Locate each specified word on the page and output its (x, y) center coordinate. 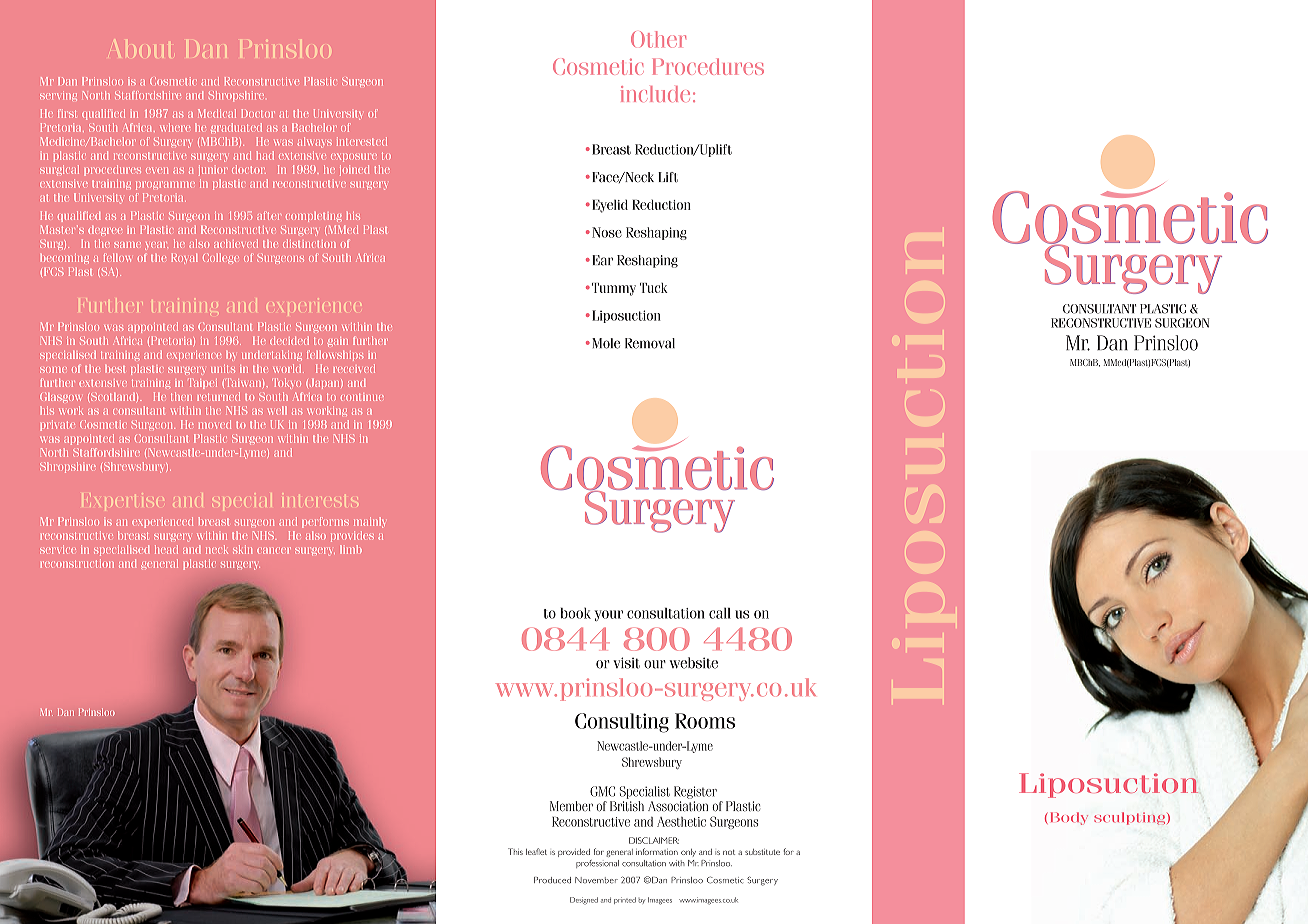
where (175, 127)
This (515, 851)
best (115, 369)
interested (362, 141)
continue (362, 397)
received (354, 368)
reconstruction (77, 563)
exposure (354, 158)
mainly (369, 522)
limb (351, 549)
